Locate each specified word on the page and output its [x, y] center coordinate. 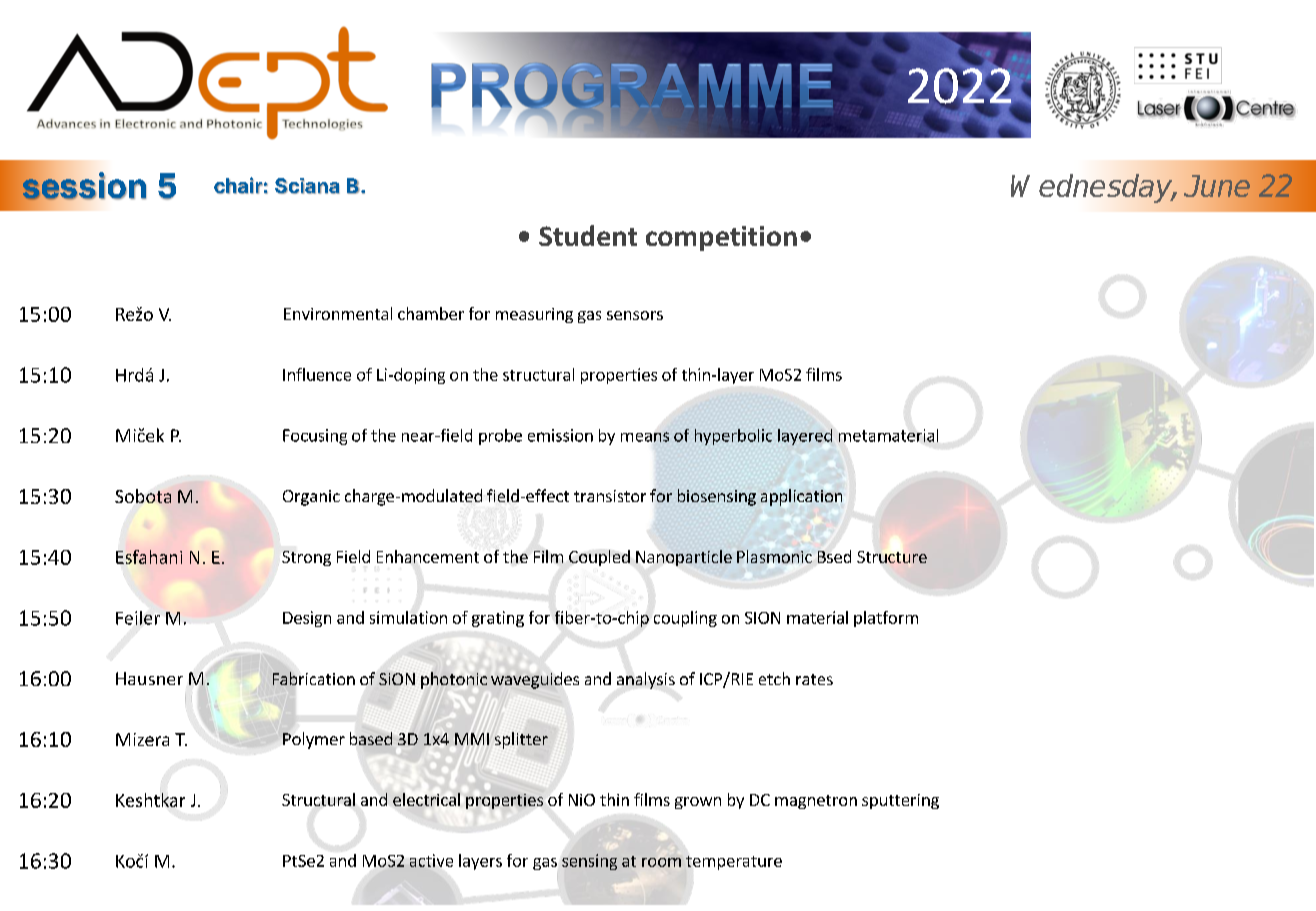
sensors [635, 315]
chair [238, 185]
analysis [646, 680]
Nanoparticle [684, 558]
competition [721, 238]
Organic [311, 498]
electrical [426, 799]
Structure [892, 557]
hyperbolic [733, 437]
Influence [317, 374]
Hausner [149, 678]
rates [814, 679]
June [1217, 186]
